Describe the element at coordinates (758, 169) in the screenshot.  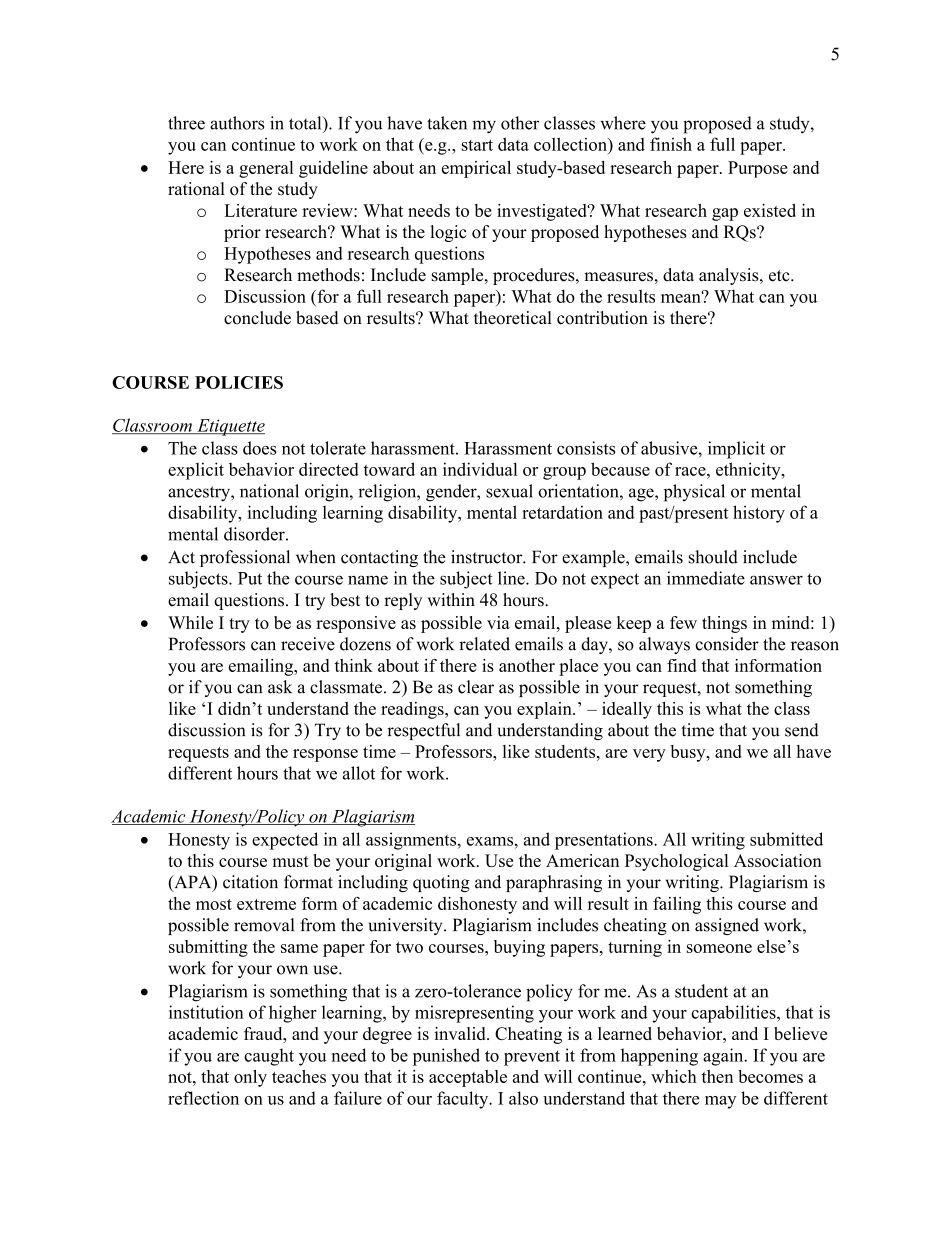
I see `Purpose` at that location.
